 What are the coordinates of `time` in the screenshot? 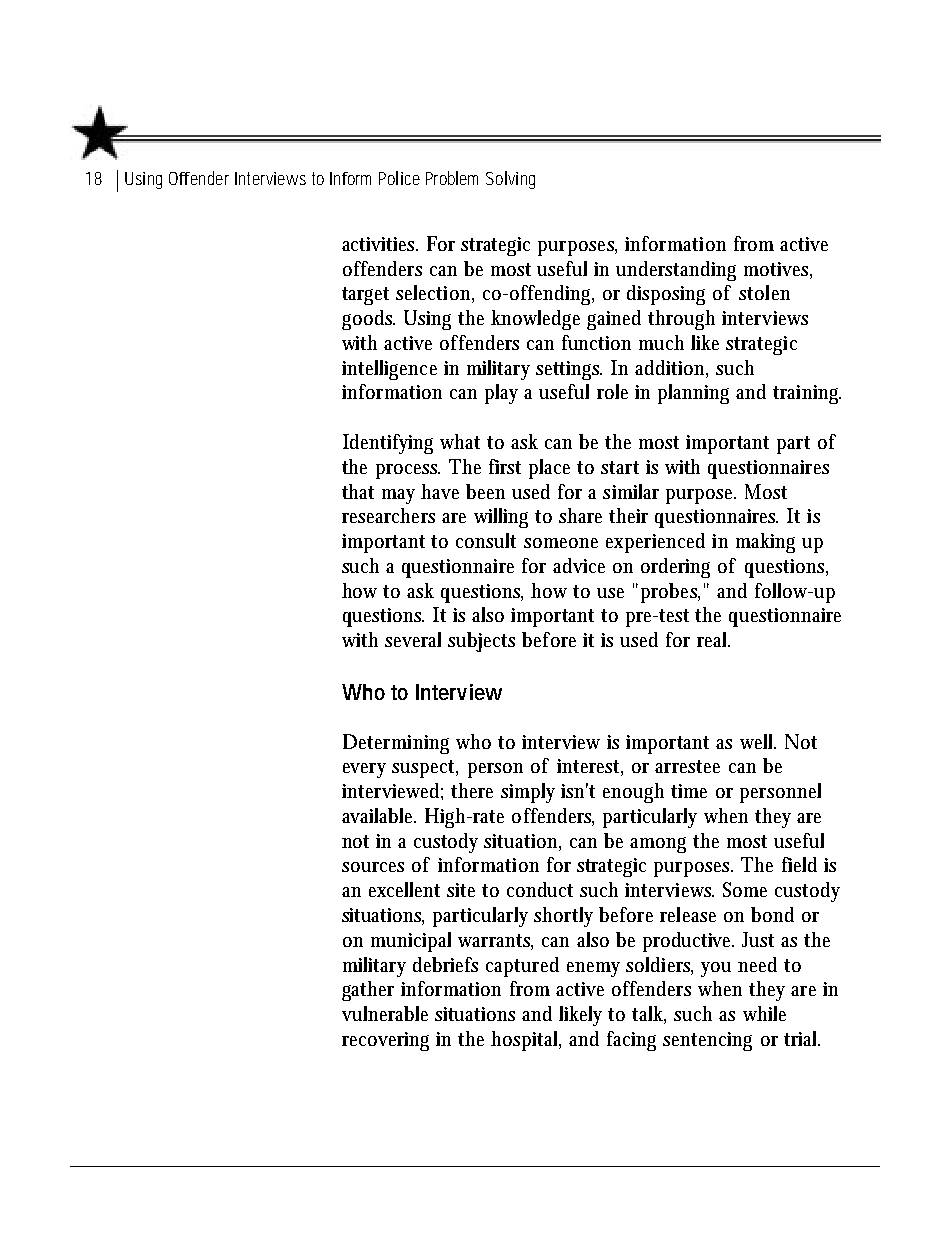 It's located at (689, 791).
